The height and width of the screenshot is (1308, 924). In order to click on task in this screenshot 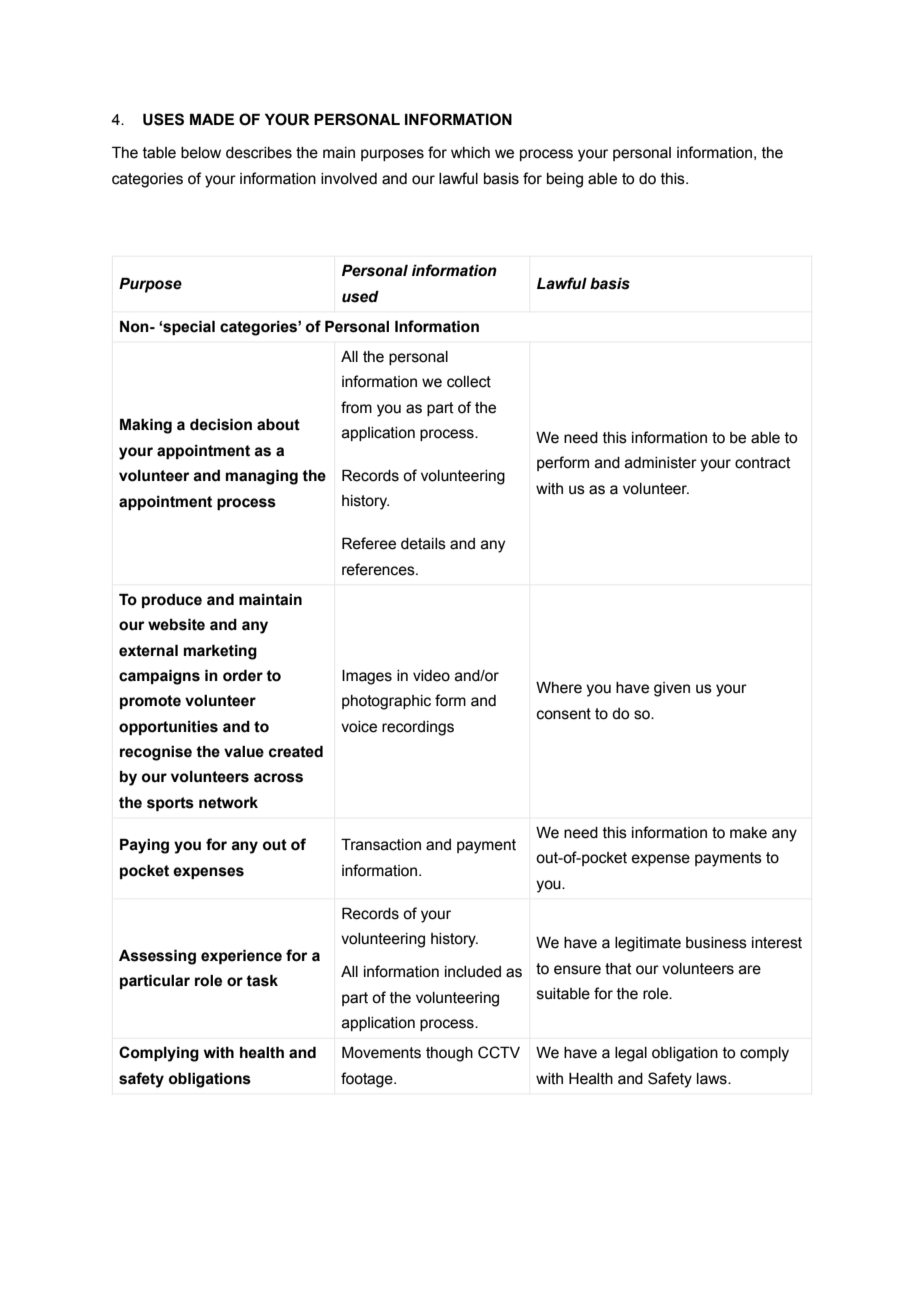, I will do `click(262, 980)`.
